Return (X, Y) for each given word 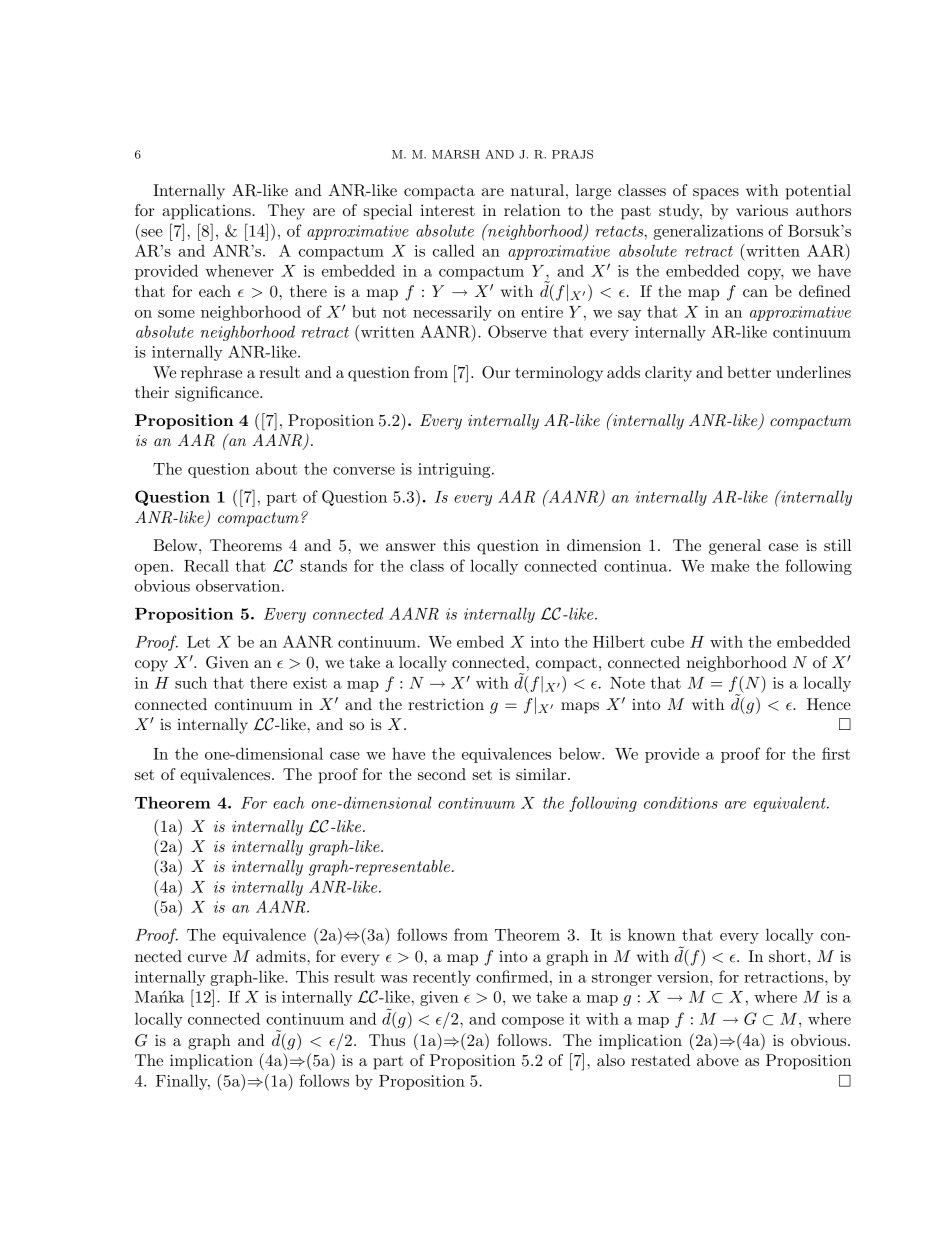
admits (282, 956)
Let (198, 642)
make (730, 565)
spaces (716, 194)
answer (411, 547)
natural (537, 190)
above (718, 1060)
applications (206, 212)
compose (533, 1022)
